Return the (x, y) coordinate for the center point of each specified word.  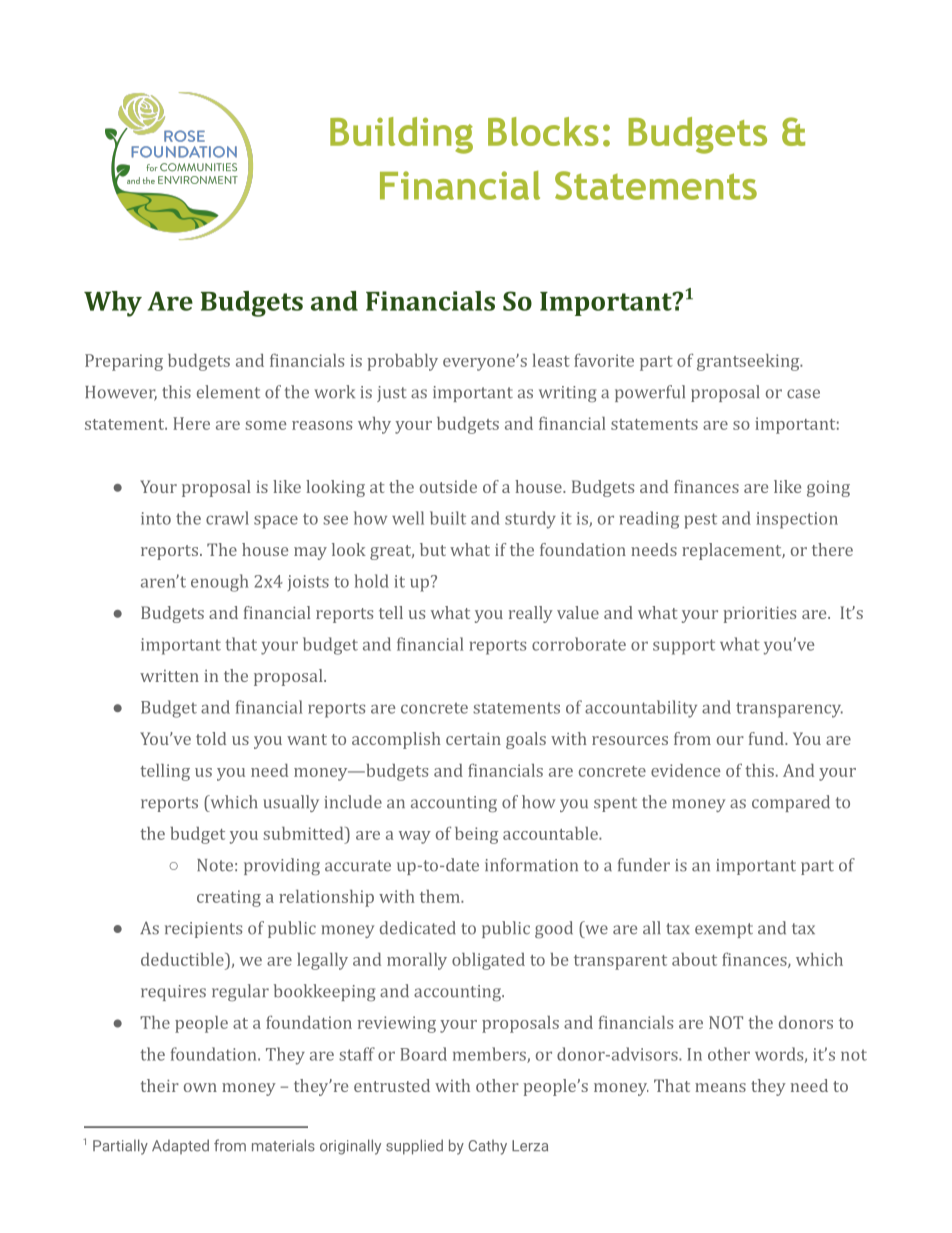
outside (448, 486)
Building (401, 135)
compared (791, 803)
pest (700, 521)
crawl (227, 518)
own (200, 1087)
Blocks (543, 131)
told (211, 738)
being (476, 835)
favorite (604, 360)
